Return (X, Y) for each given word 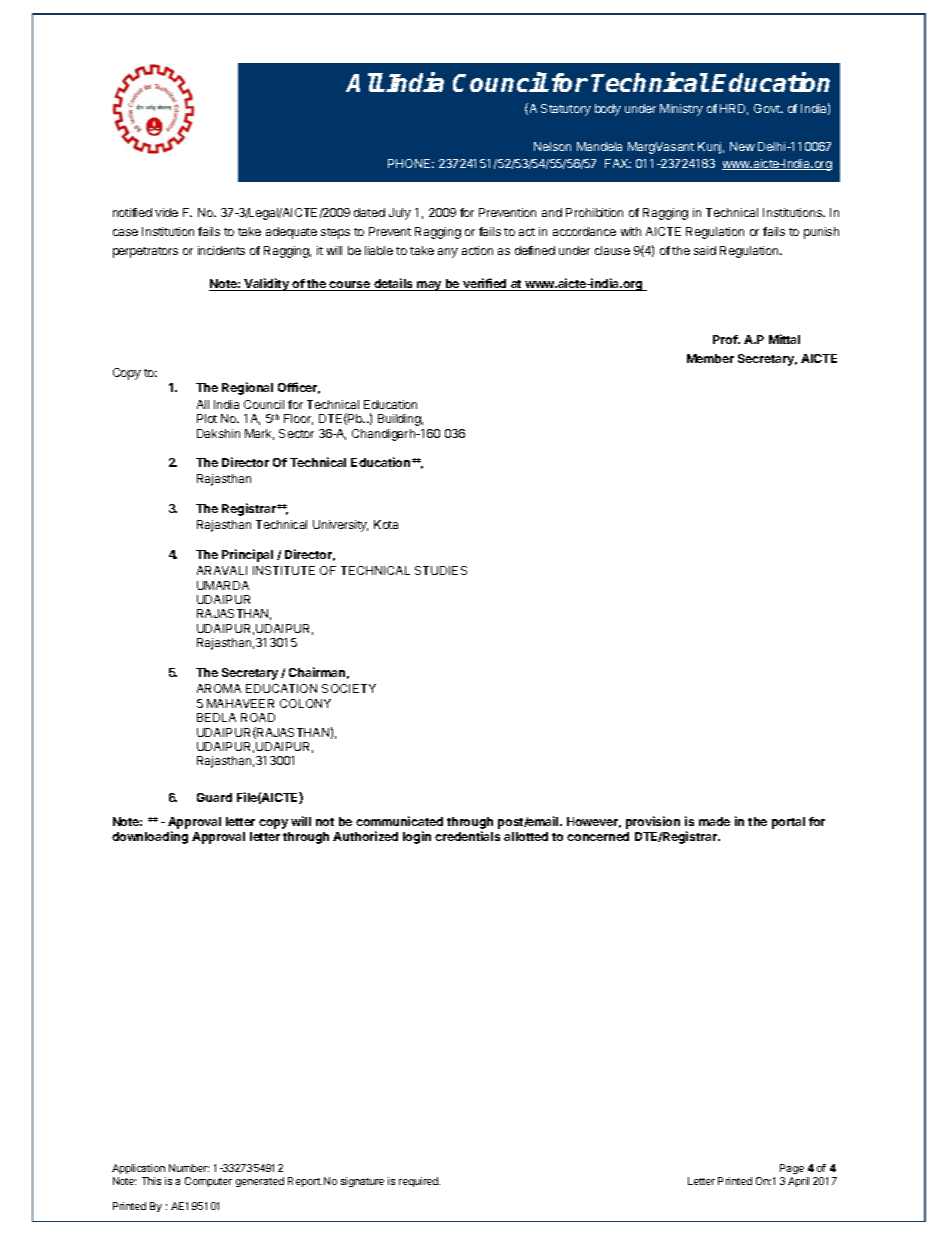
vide (166, 212)
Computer (208, 1182)
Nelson (552, 146)
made (714, 821)
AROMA (219, 688)
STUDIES (441, 570)
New (742, 146)
